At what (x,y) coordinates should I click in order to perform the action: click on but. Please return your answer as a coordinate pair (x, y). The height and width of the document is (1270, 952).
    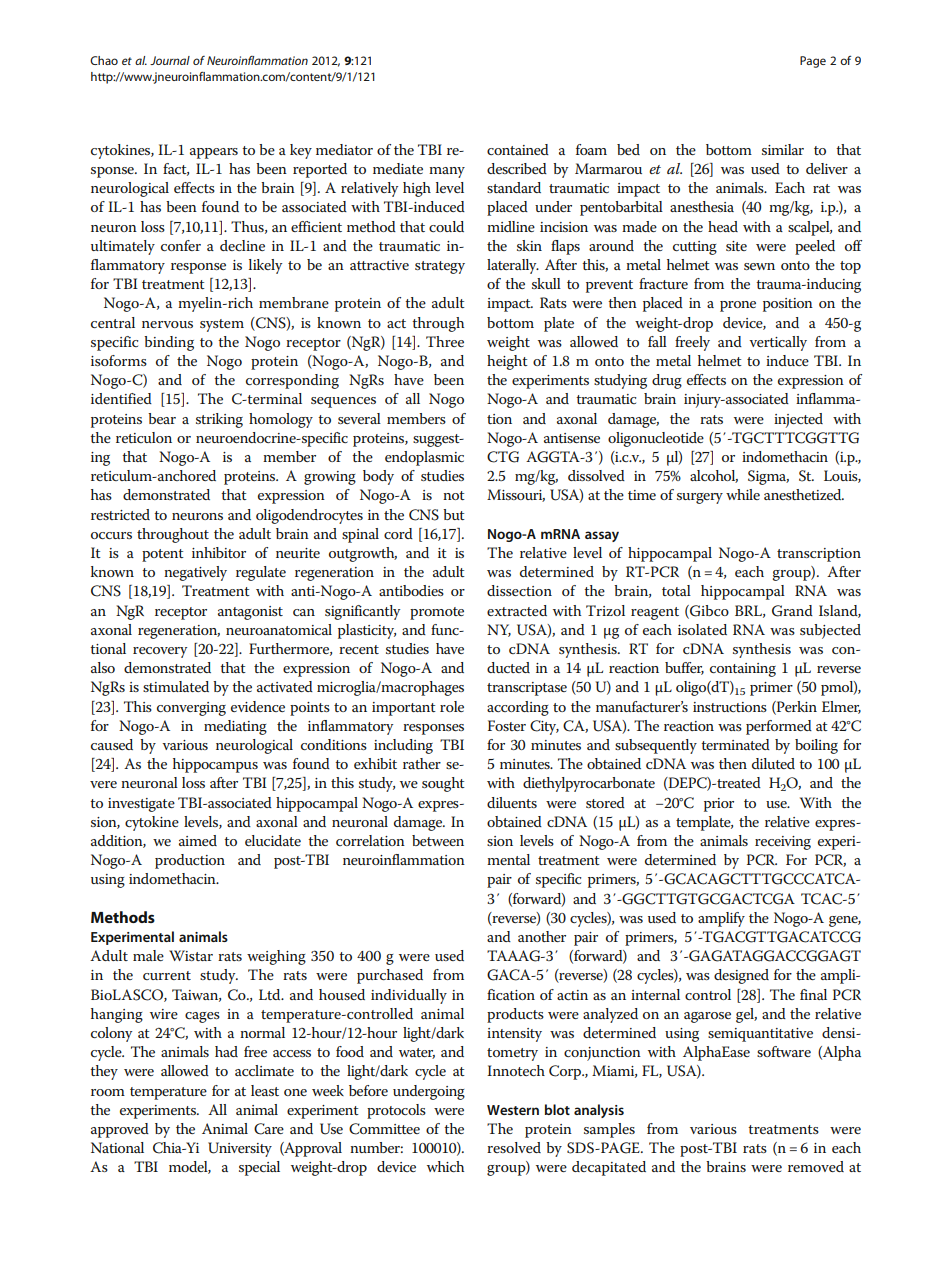
    Looking at the image, I should click on (454, 514).
